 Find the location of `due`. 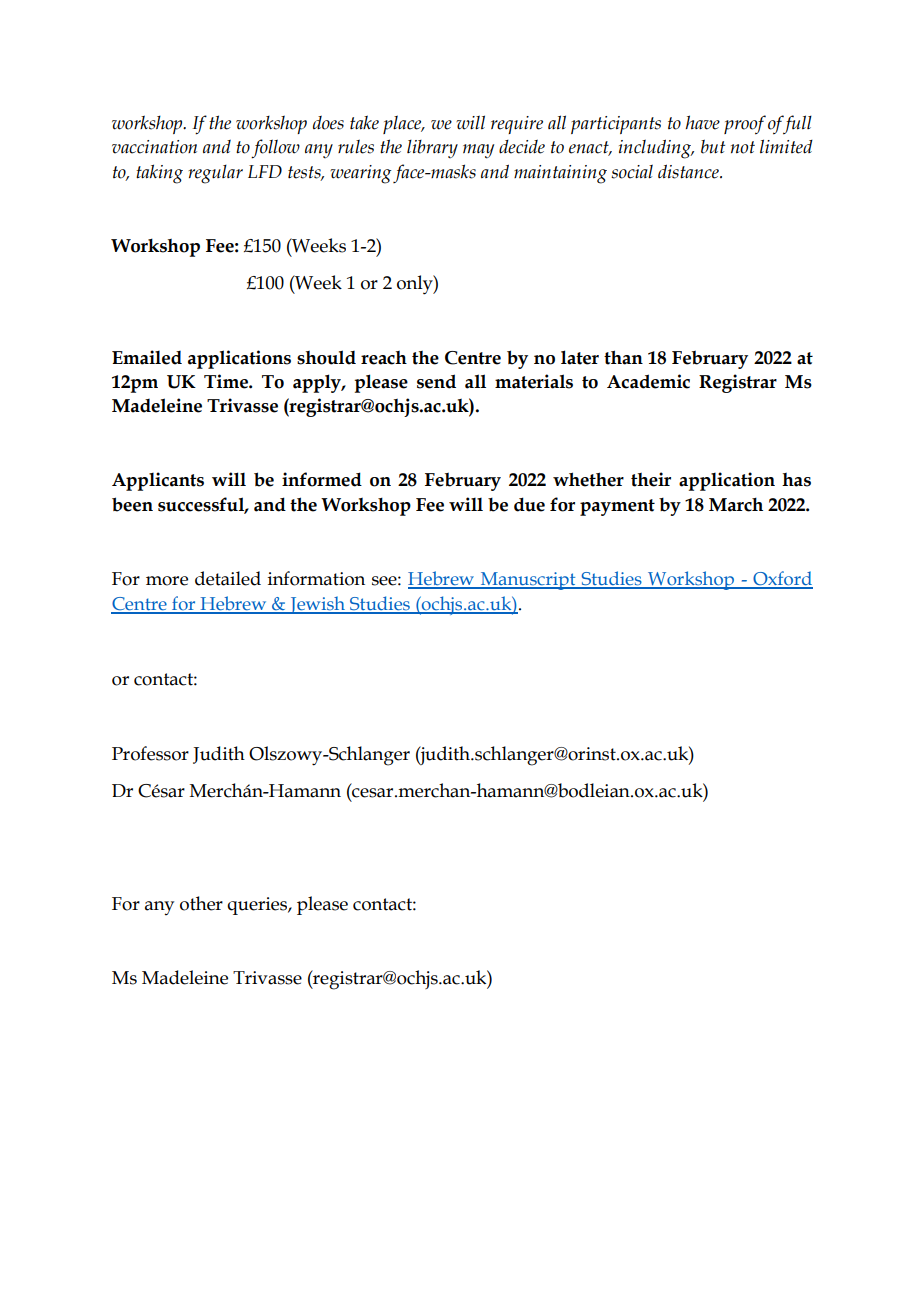

due is located at coordinates (529, 504).
